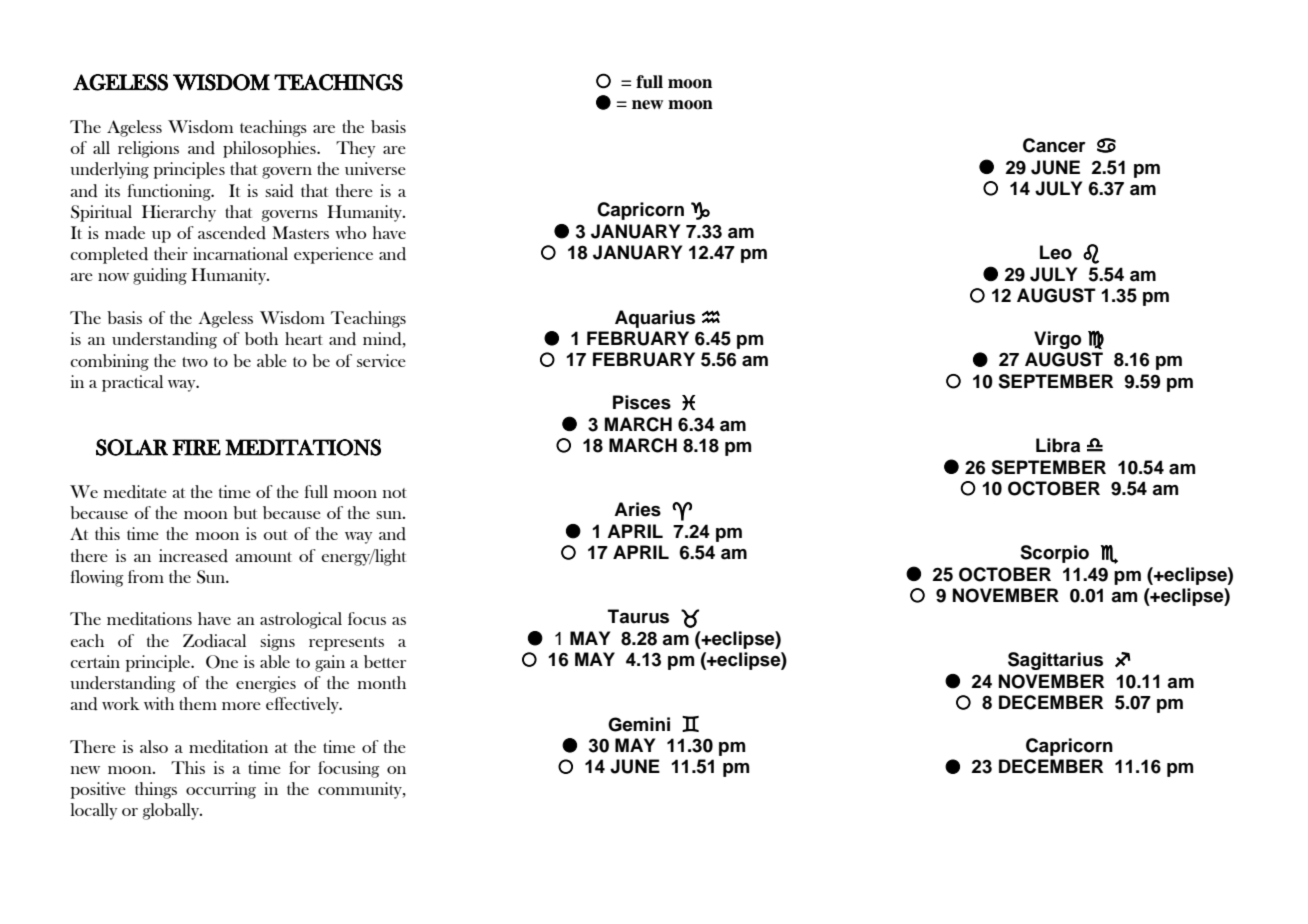 Image resolution: width=1308 pixels, height=924 pixels. What do you see at coordinates (642, 402) in the image?
I see `Pisces` at bounding box center [642, 402].
